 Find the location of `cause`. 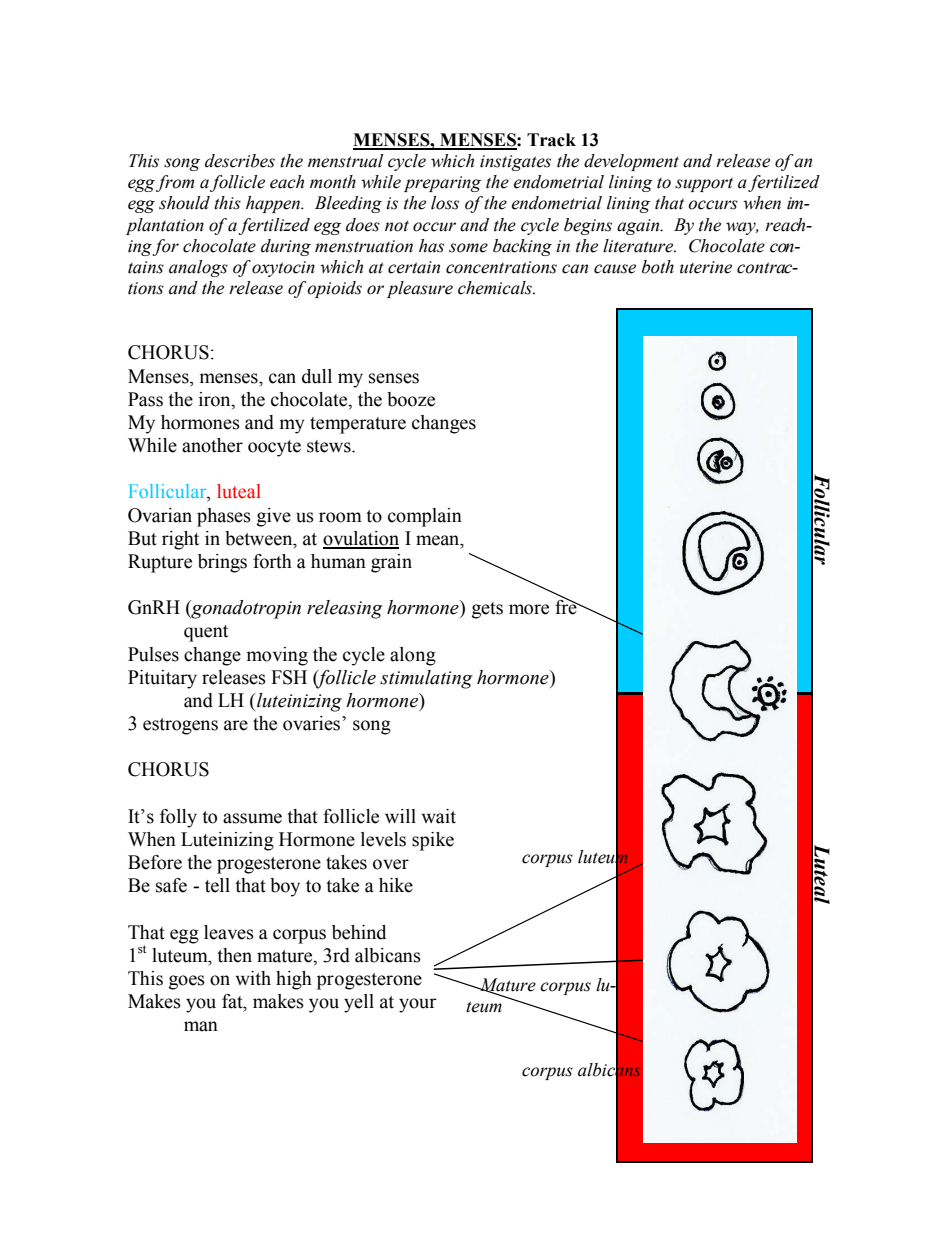

cause is located at coordinates (615, 269).
